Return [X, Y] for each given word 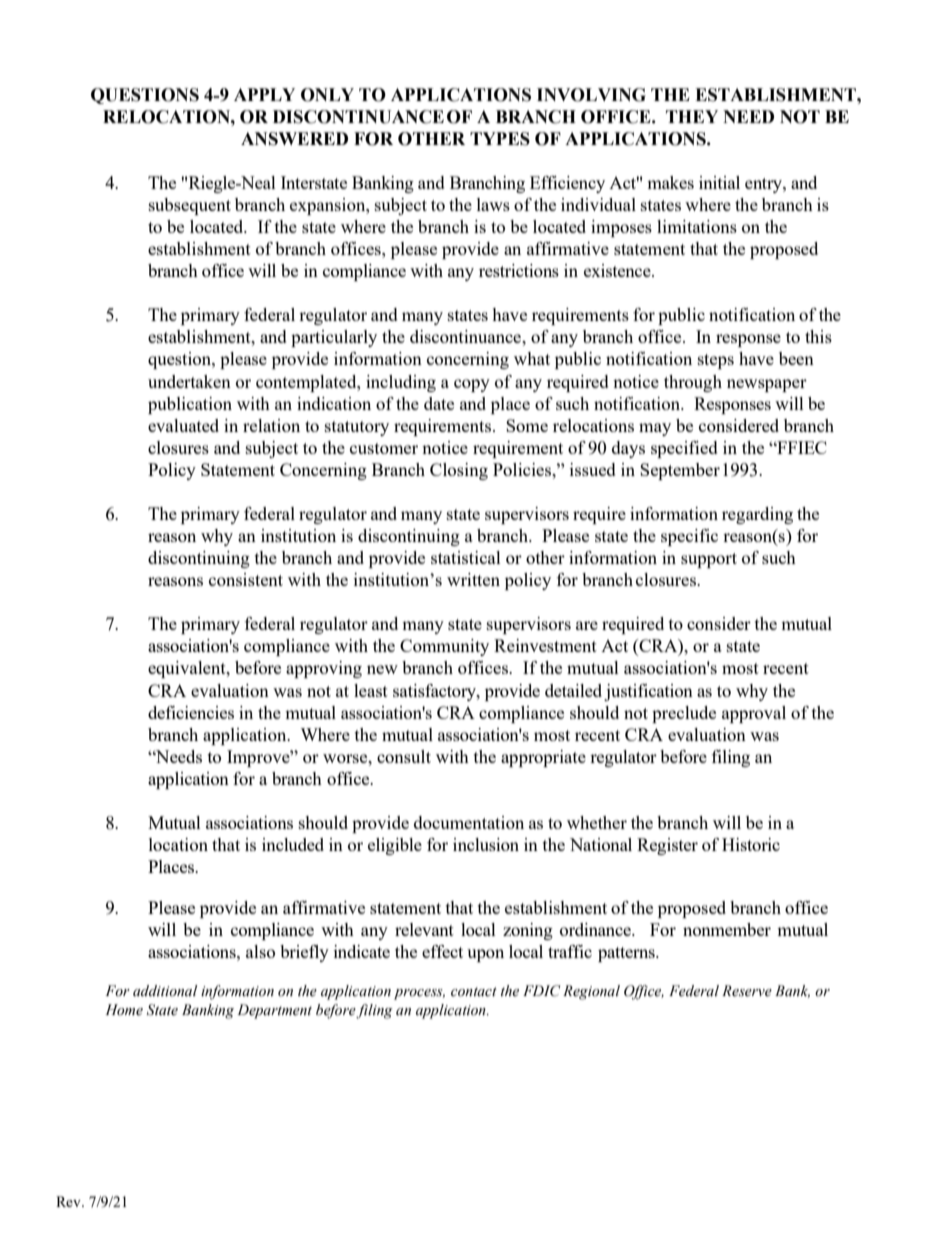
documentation [469, 822]
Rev [69, 1201]
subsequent [190, 206]
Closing [459, 471]
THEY [692, 116]
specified [684, 449]
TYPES [500, 139]
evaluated [183, 425]
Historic [751, 844]
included [293, 844]
